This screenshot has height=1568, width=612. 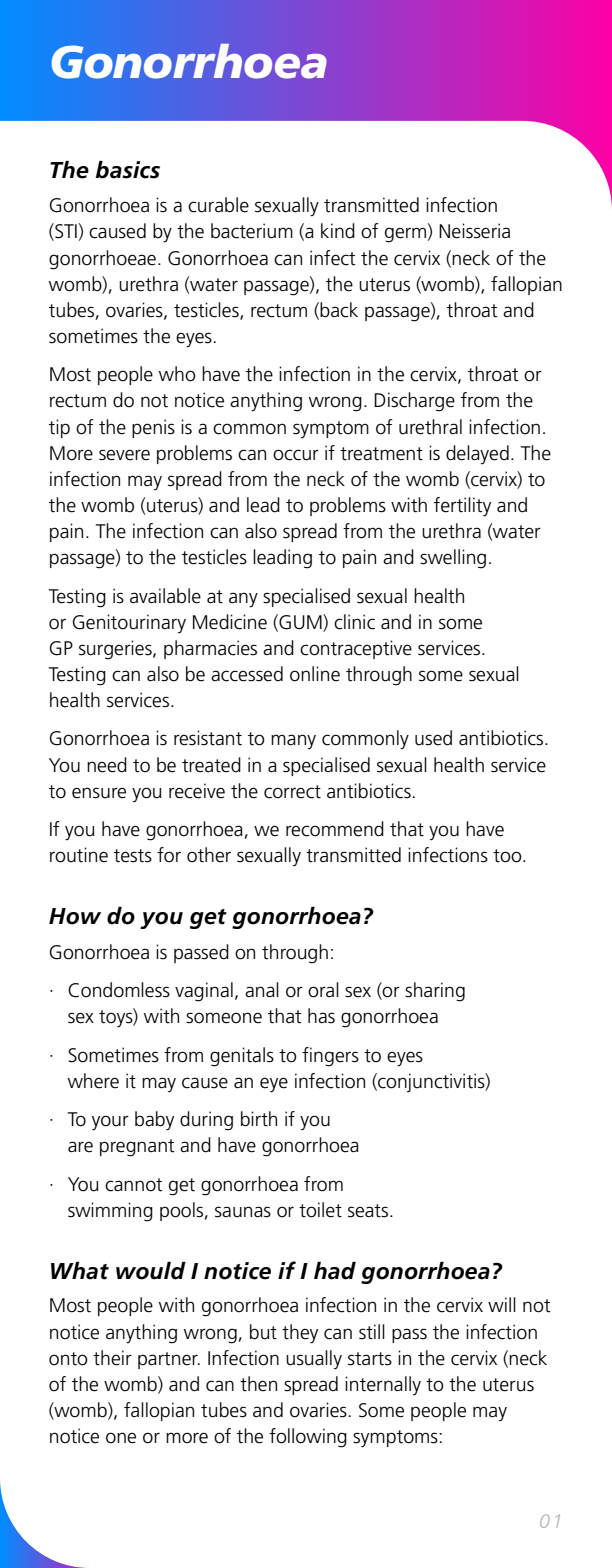 What do you see at coordinates (124, 455) in the screenshot?
I see `severe` at bounding box center [124, 455].
